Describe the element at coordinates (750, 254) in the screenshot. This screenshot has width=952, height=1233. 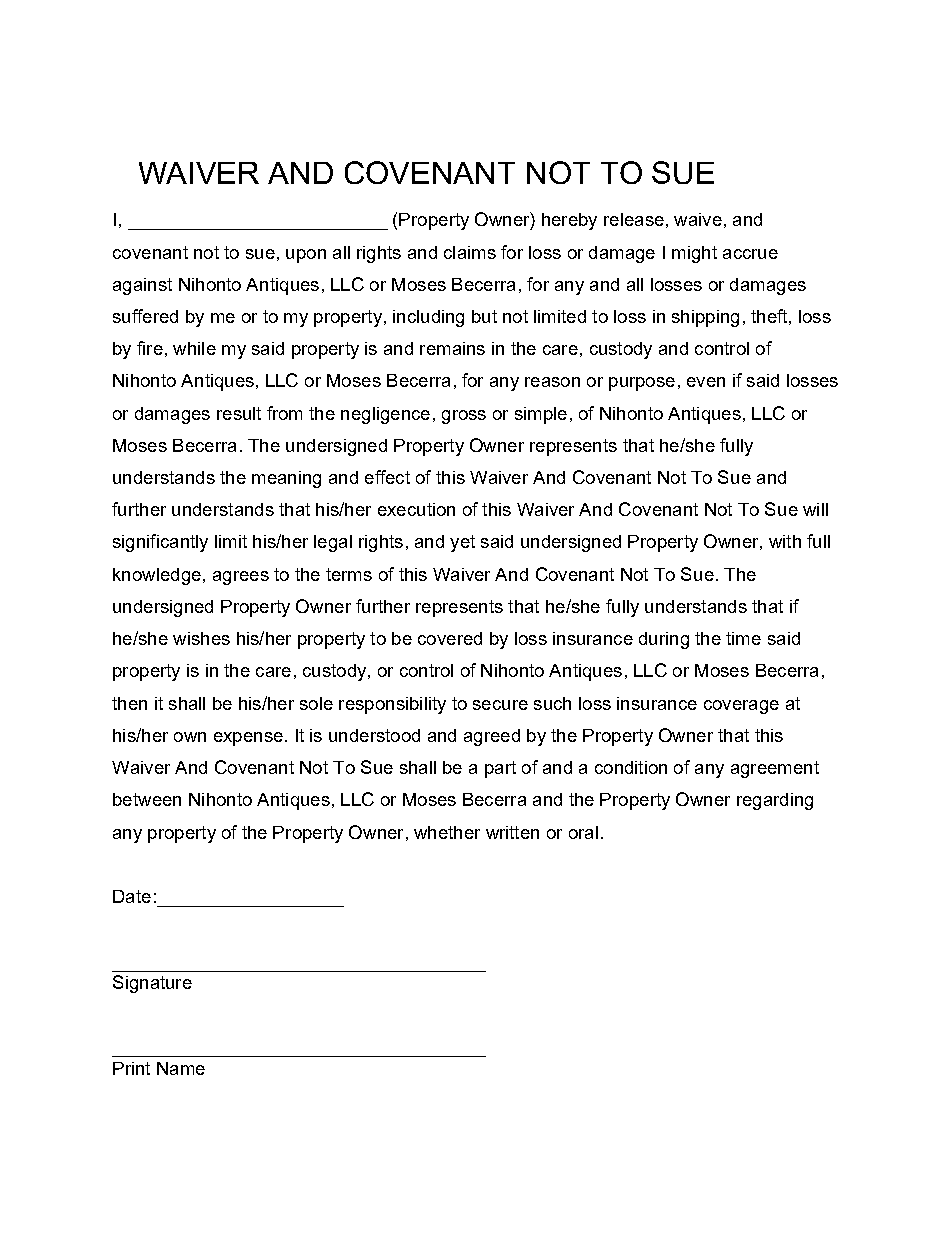
I see `accrue` at that location.
